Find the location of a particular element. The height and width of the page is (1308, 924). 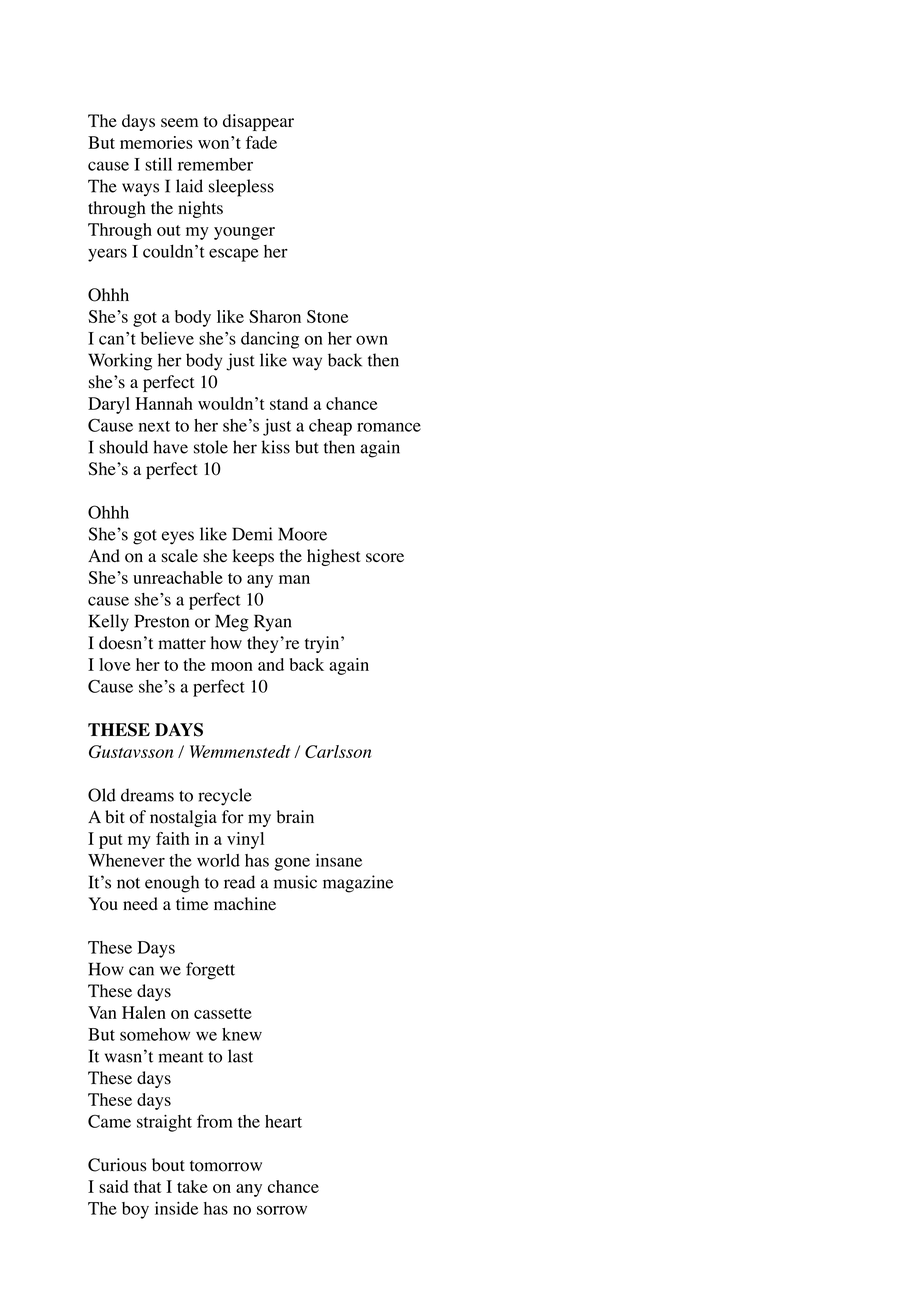

insane is located at coordinates (339, 860).
